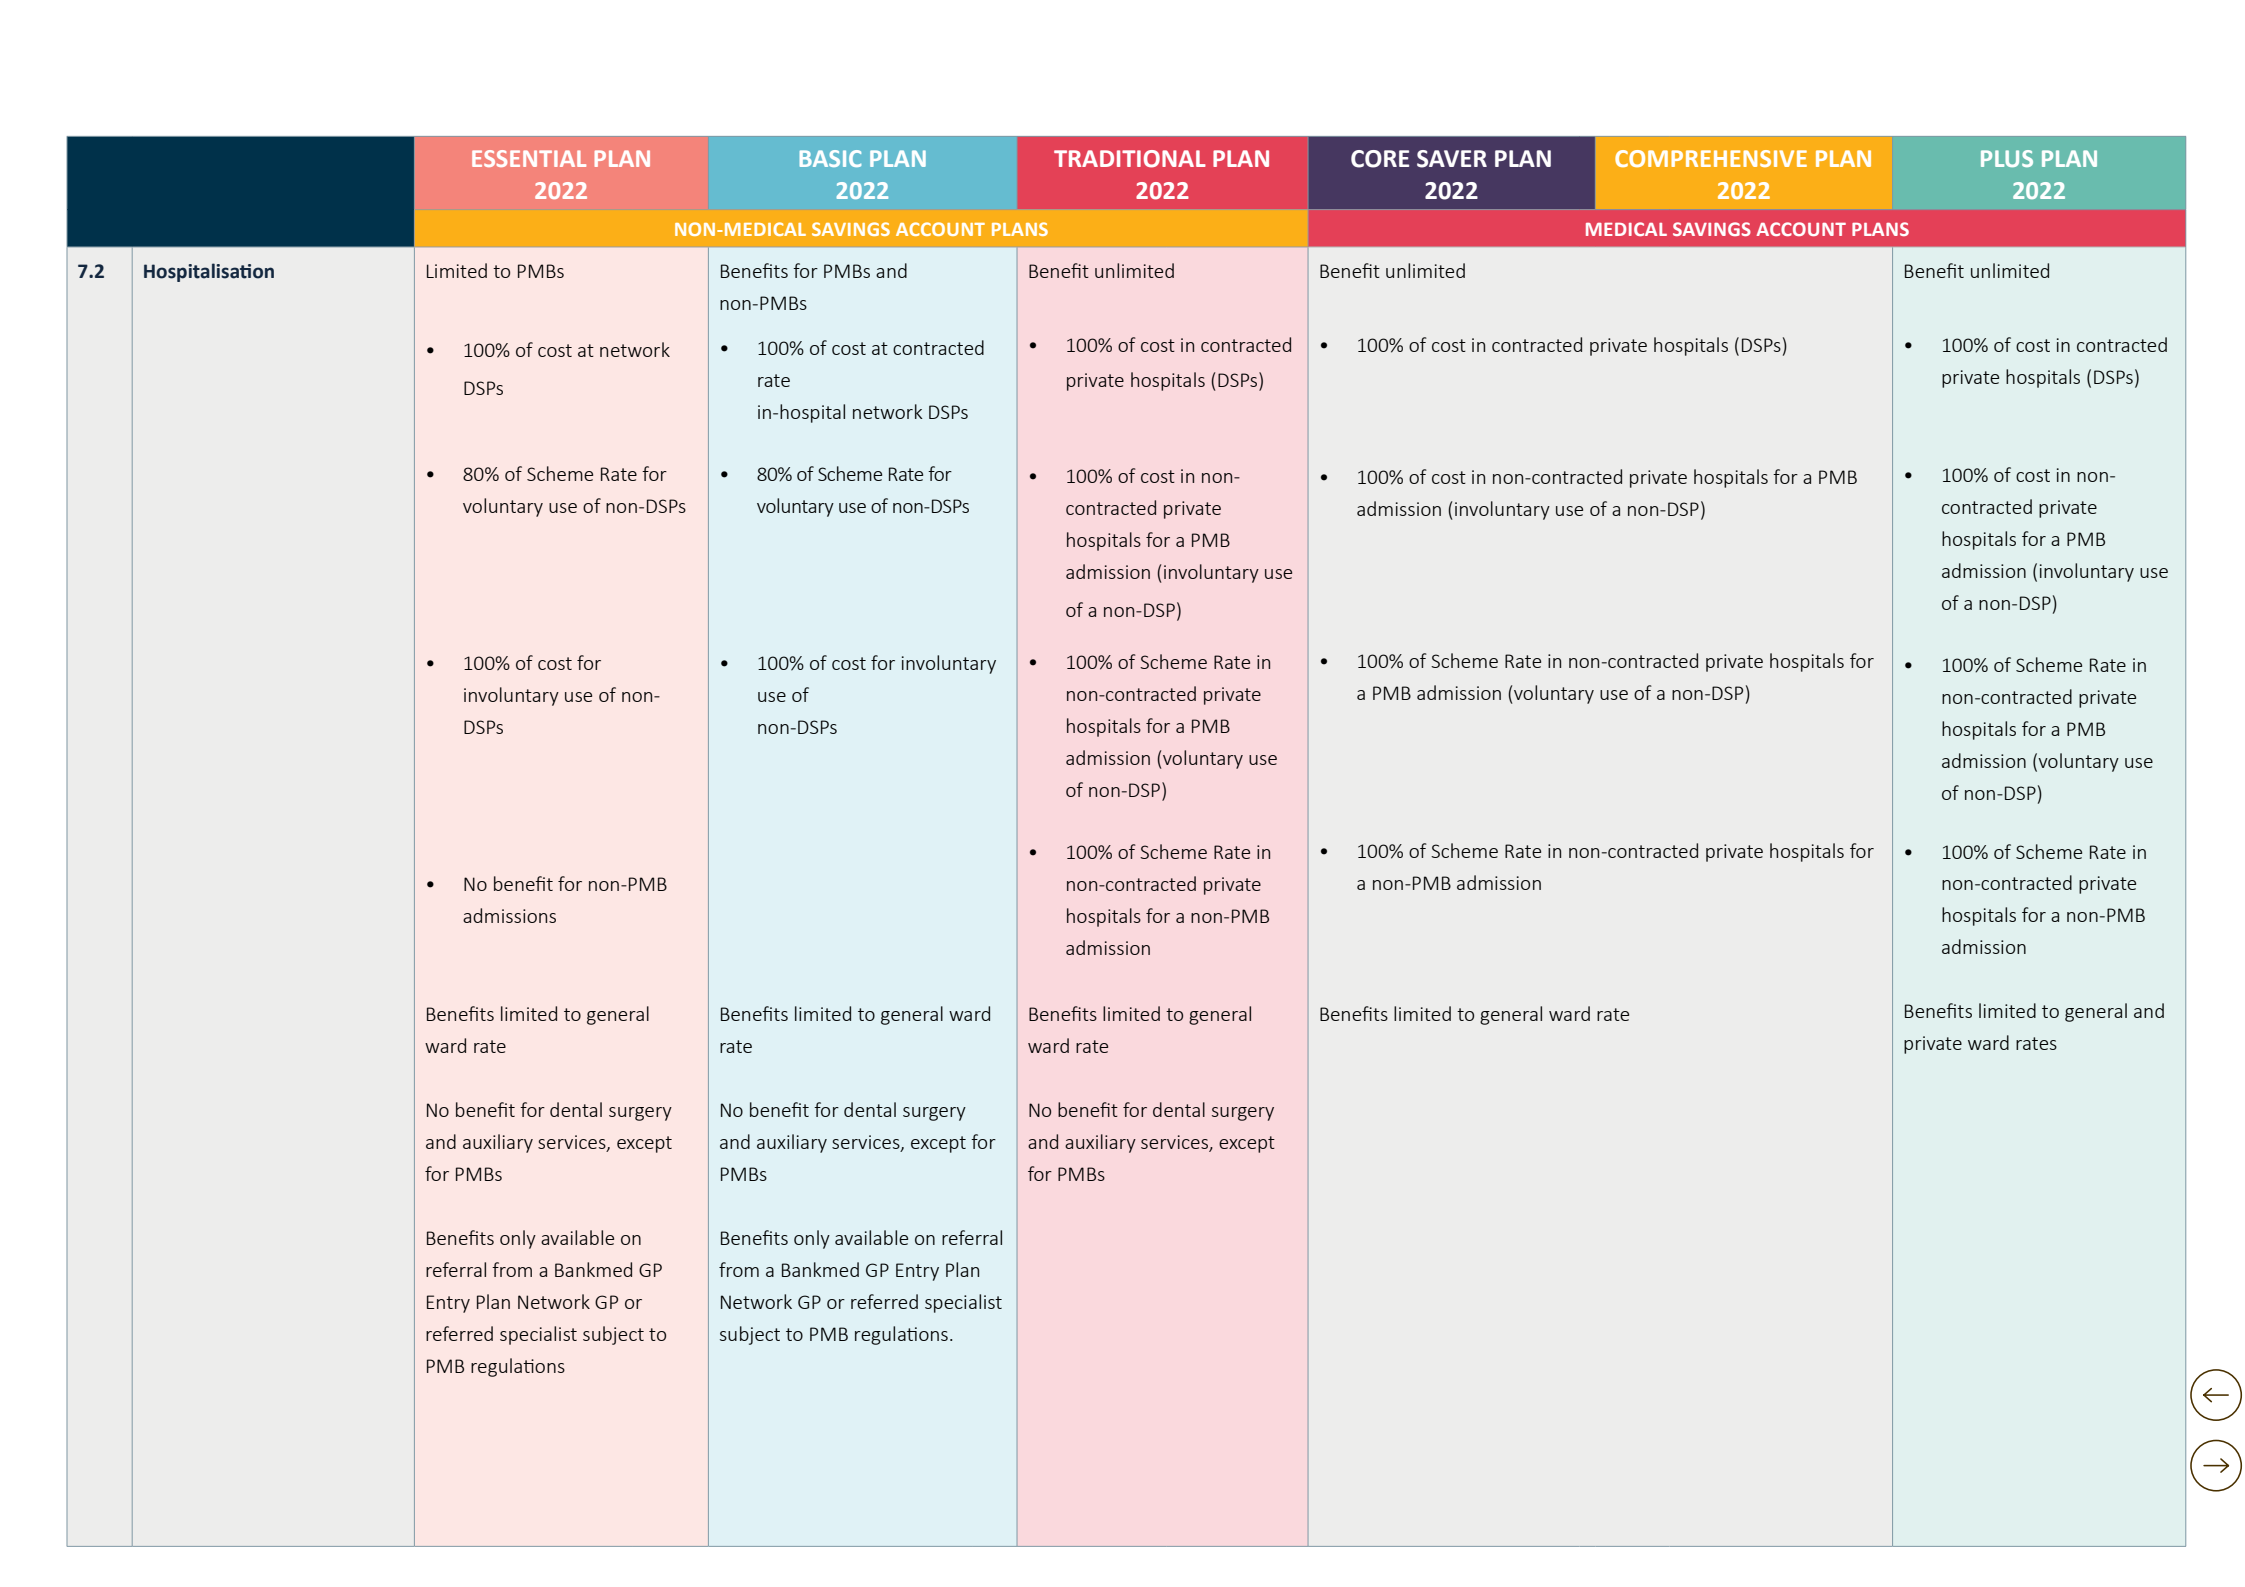  I want to click on TRADITIONAL, so click(1130, 159).
